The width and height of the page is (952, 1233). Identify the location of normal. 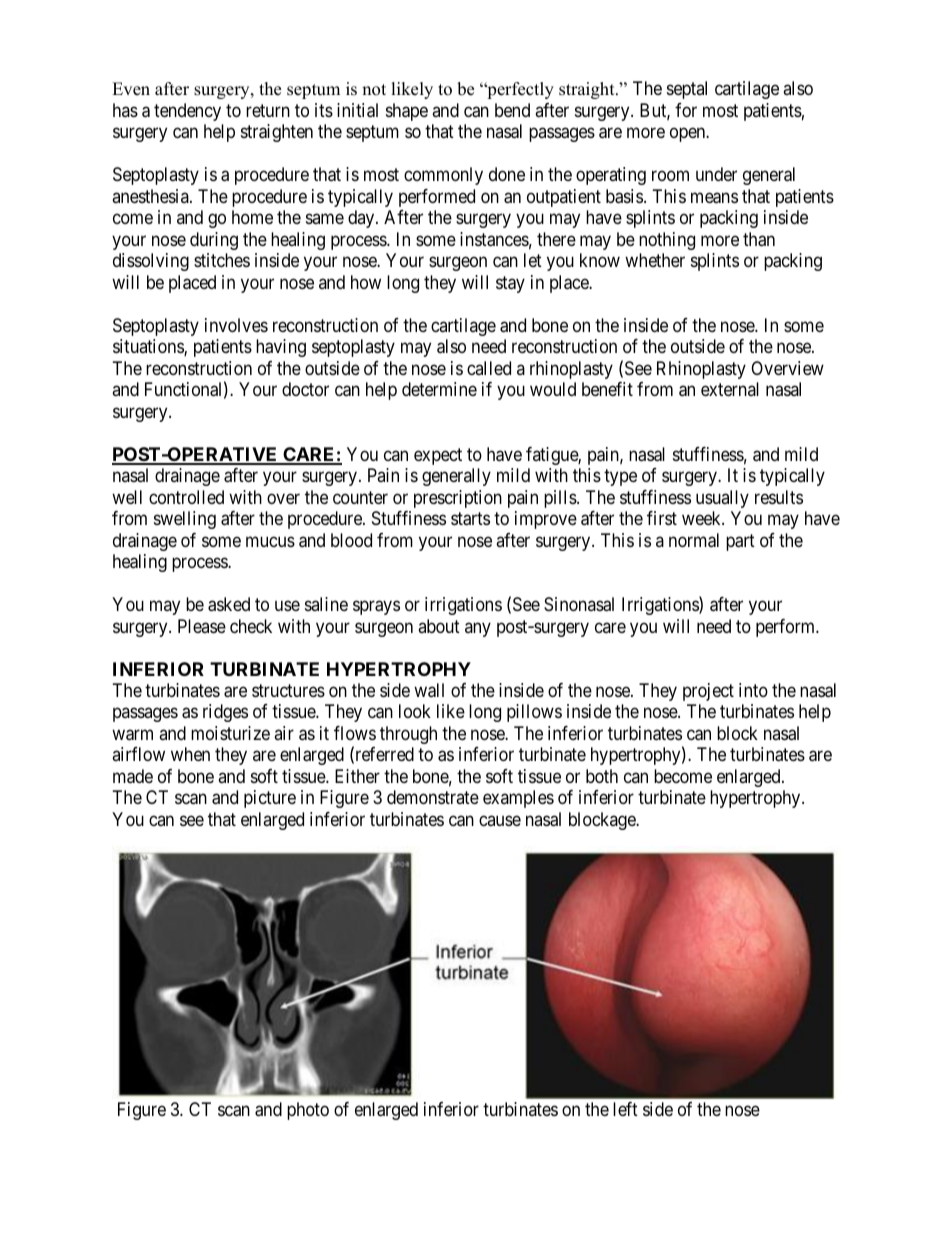
(694, 540).
